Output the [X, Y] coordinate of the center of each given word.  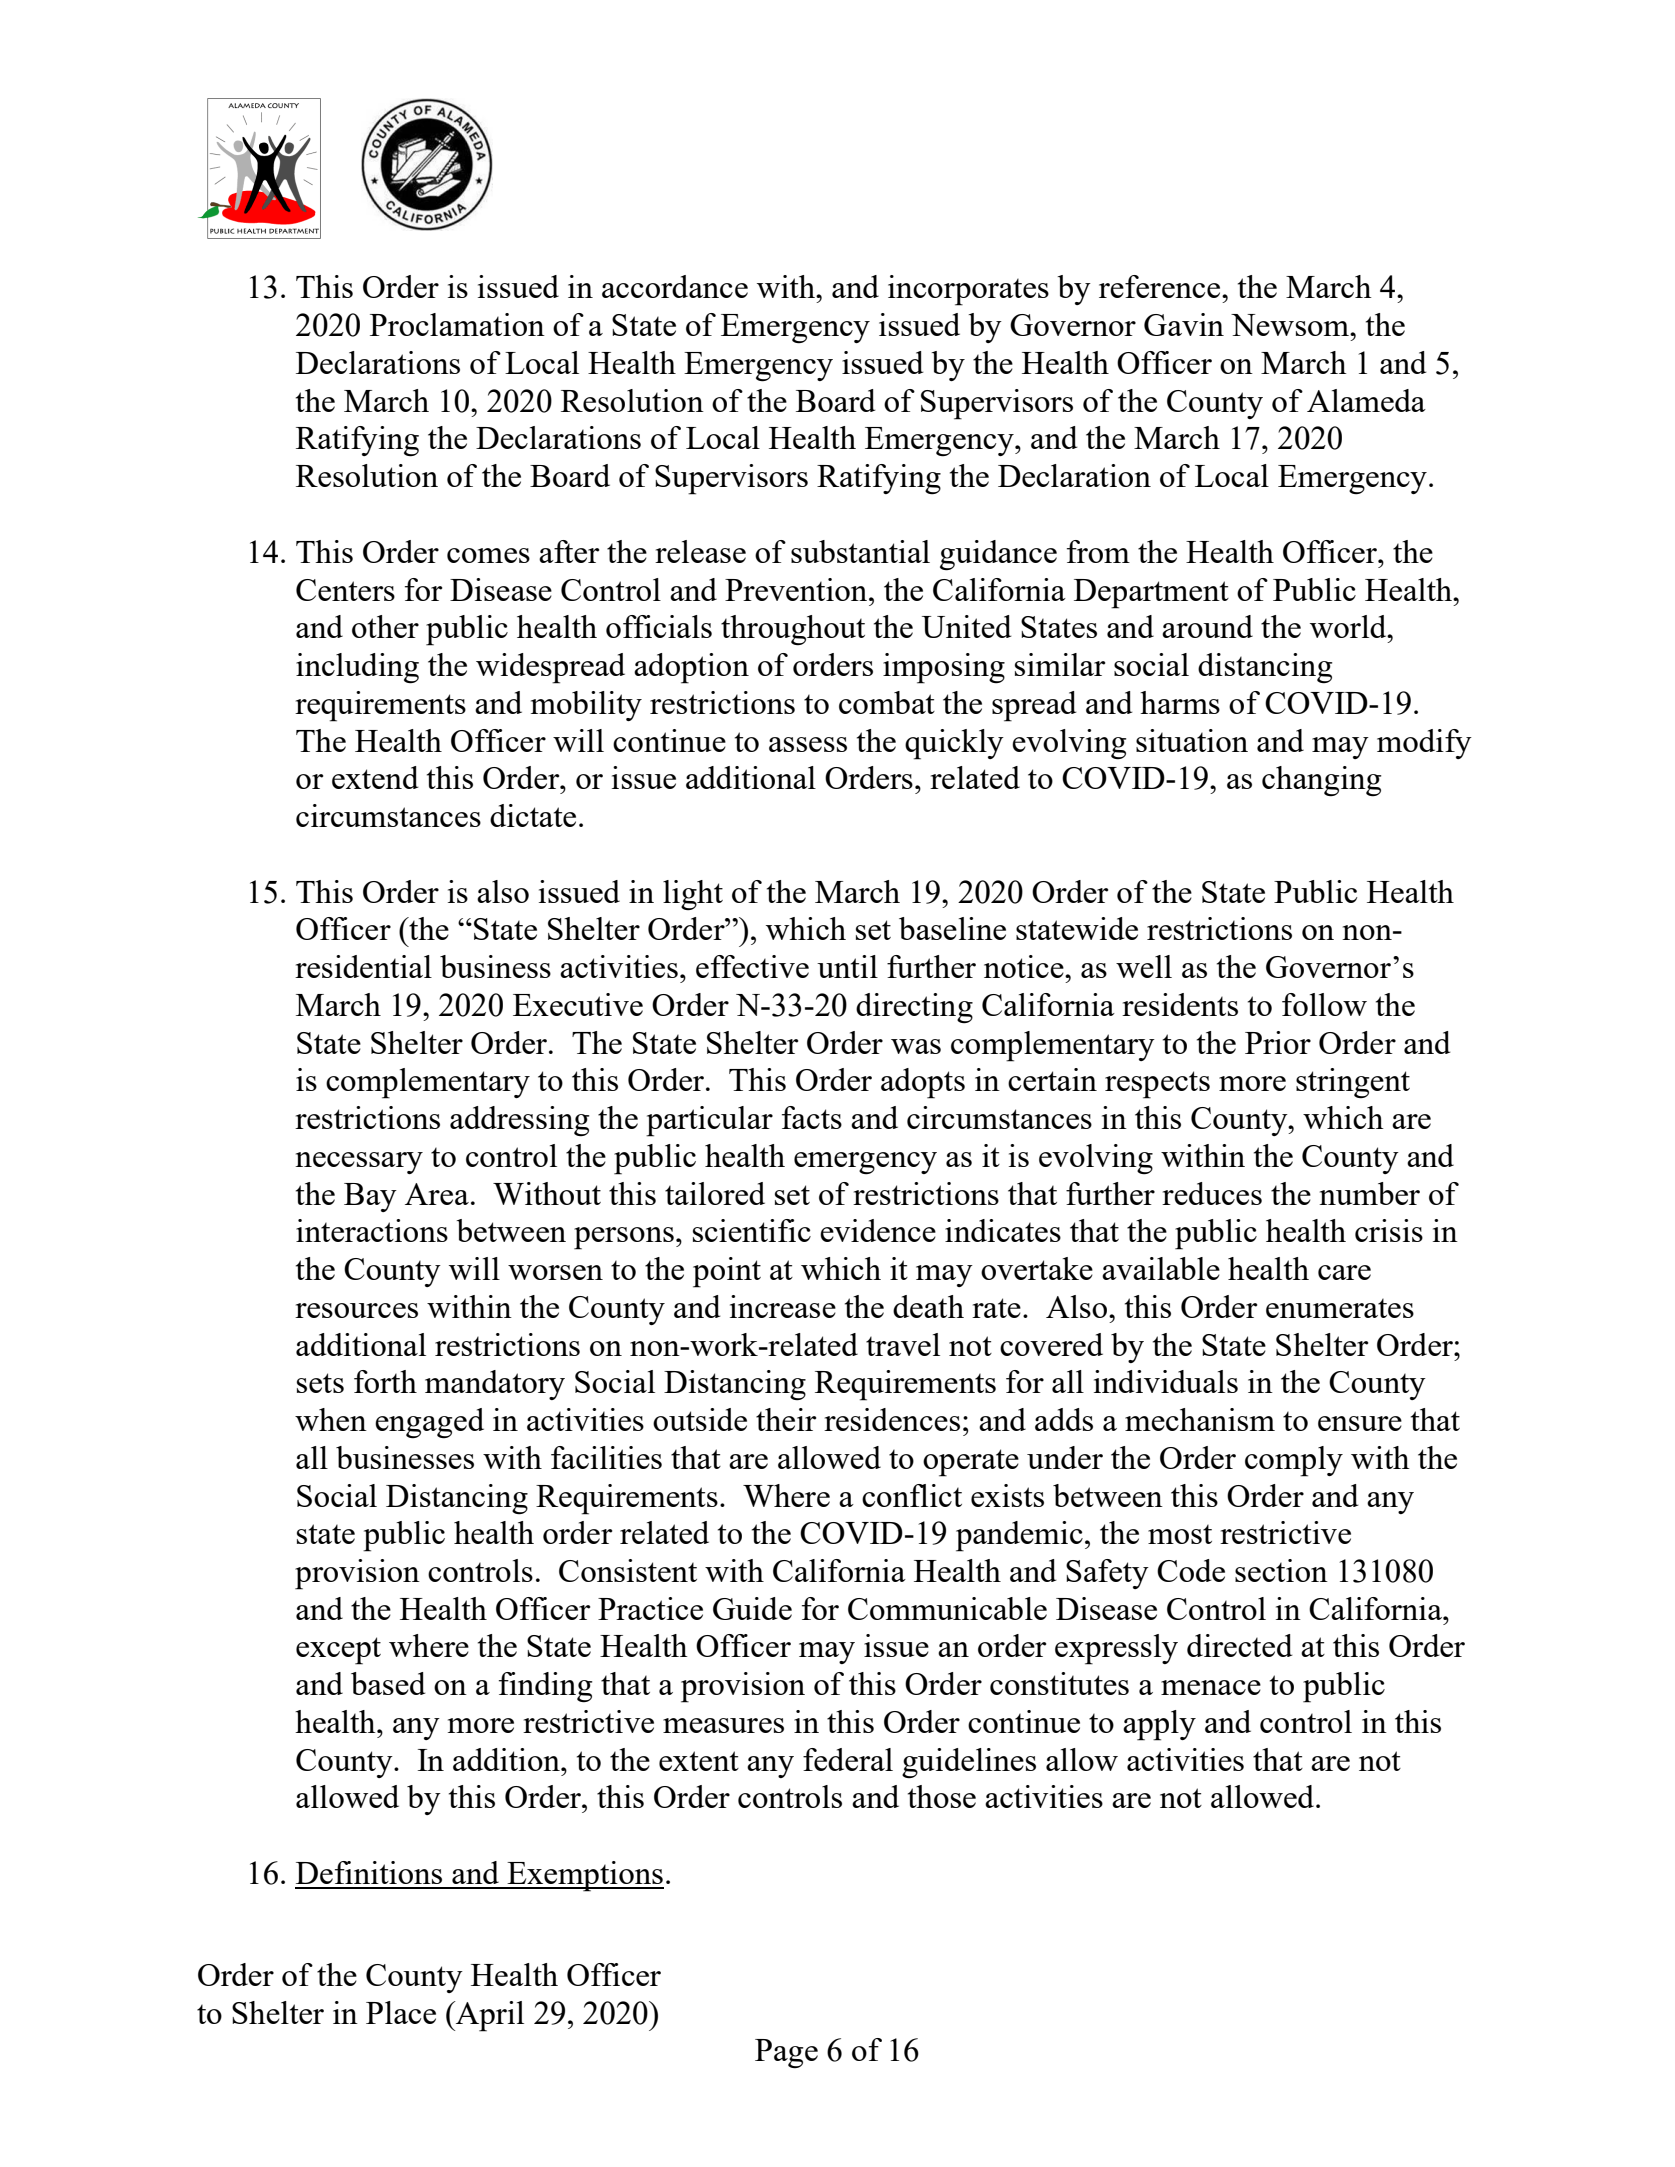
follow [1324, 1004]
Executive [578, 1004]
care [1344, 1272]
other [385, 626]
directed [1240, 1645]
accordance [675, 286]
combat [887, 702]
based [388, 1683]
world [1349, 626]
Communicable [947, 1608]
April [489, 2016]
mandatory [495, 1385]
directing [914, 1008]
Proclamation [457, 324]
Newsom [1291, 325]
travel [903, 1344]
